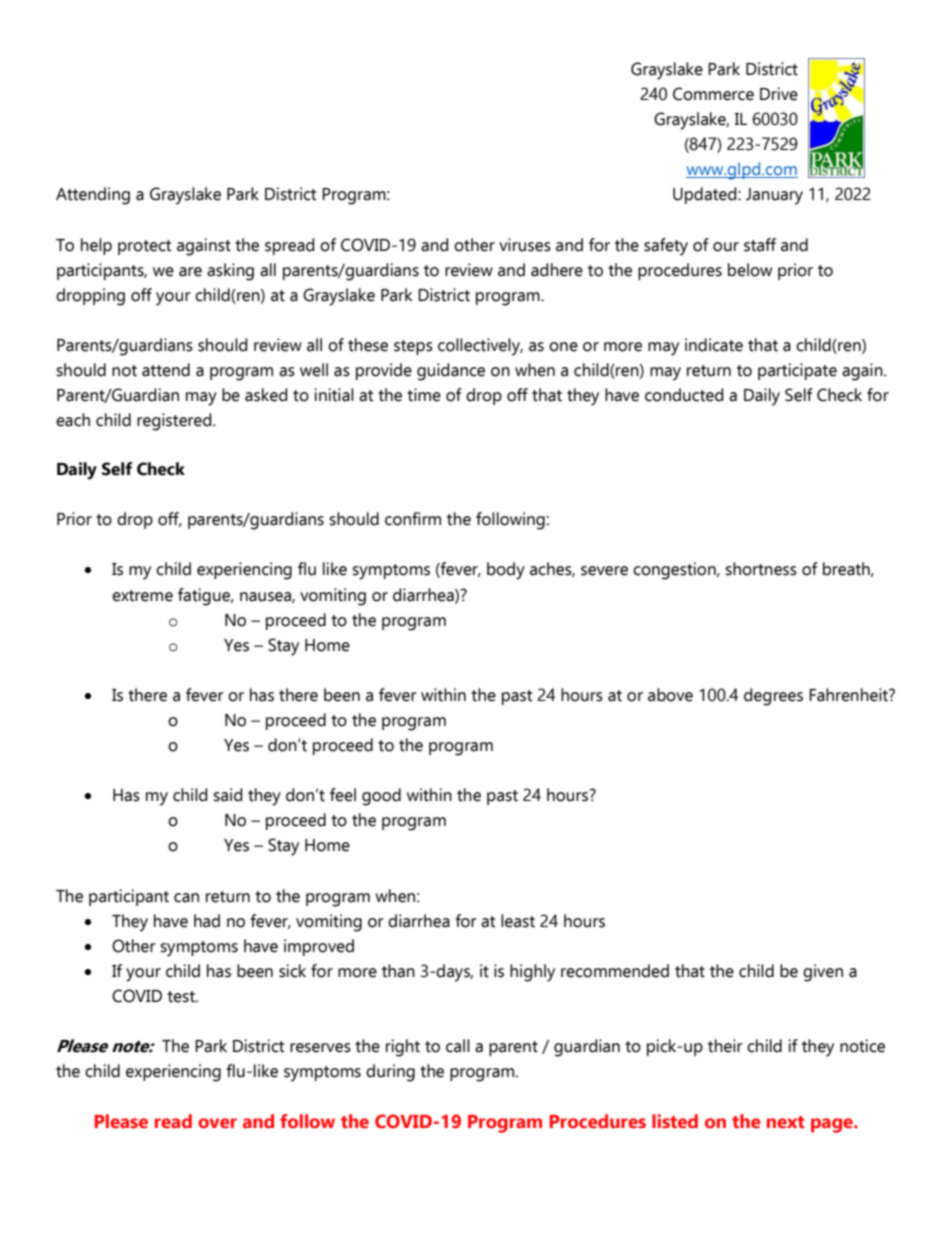 Image resolution: width=952 pixels, height=1233 pixels. I want to click on protect, so click(144, 247).
